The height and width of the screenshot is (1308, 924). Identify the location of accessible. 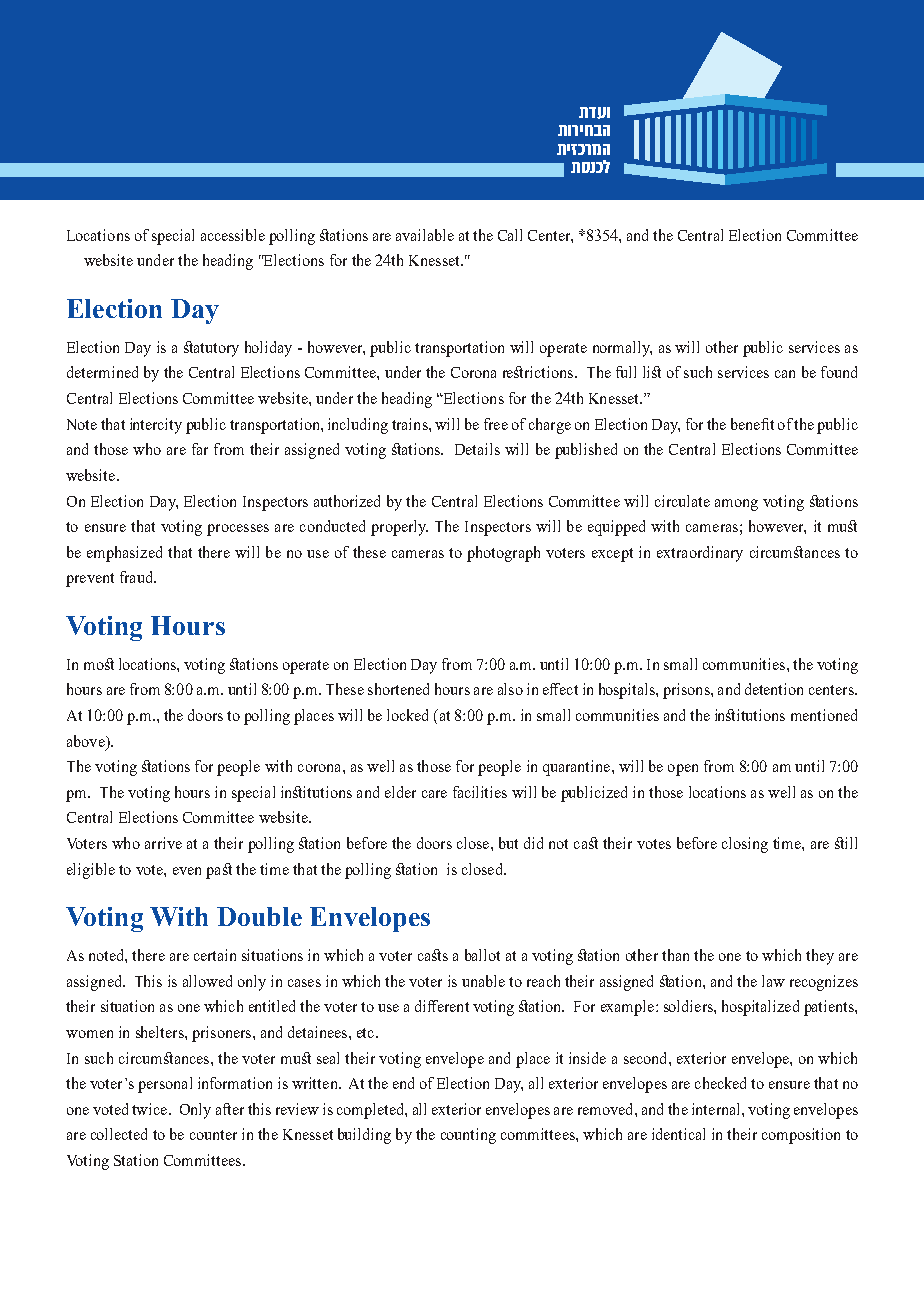
(233, 235).
